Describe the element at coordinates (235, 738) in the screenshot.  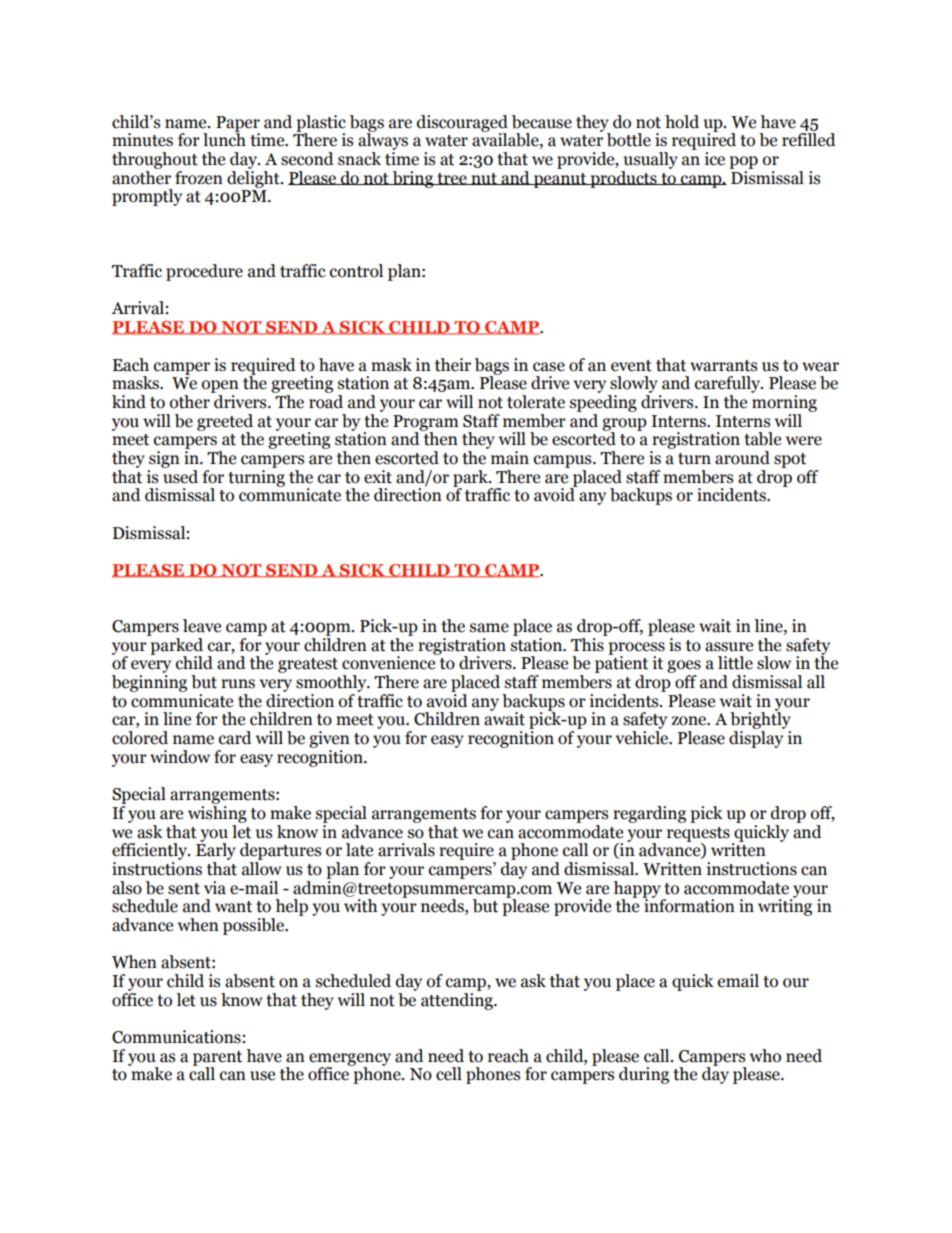
I see `card` at that location.
